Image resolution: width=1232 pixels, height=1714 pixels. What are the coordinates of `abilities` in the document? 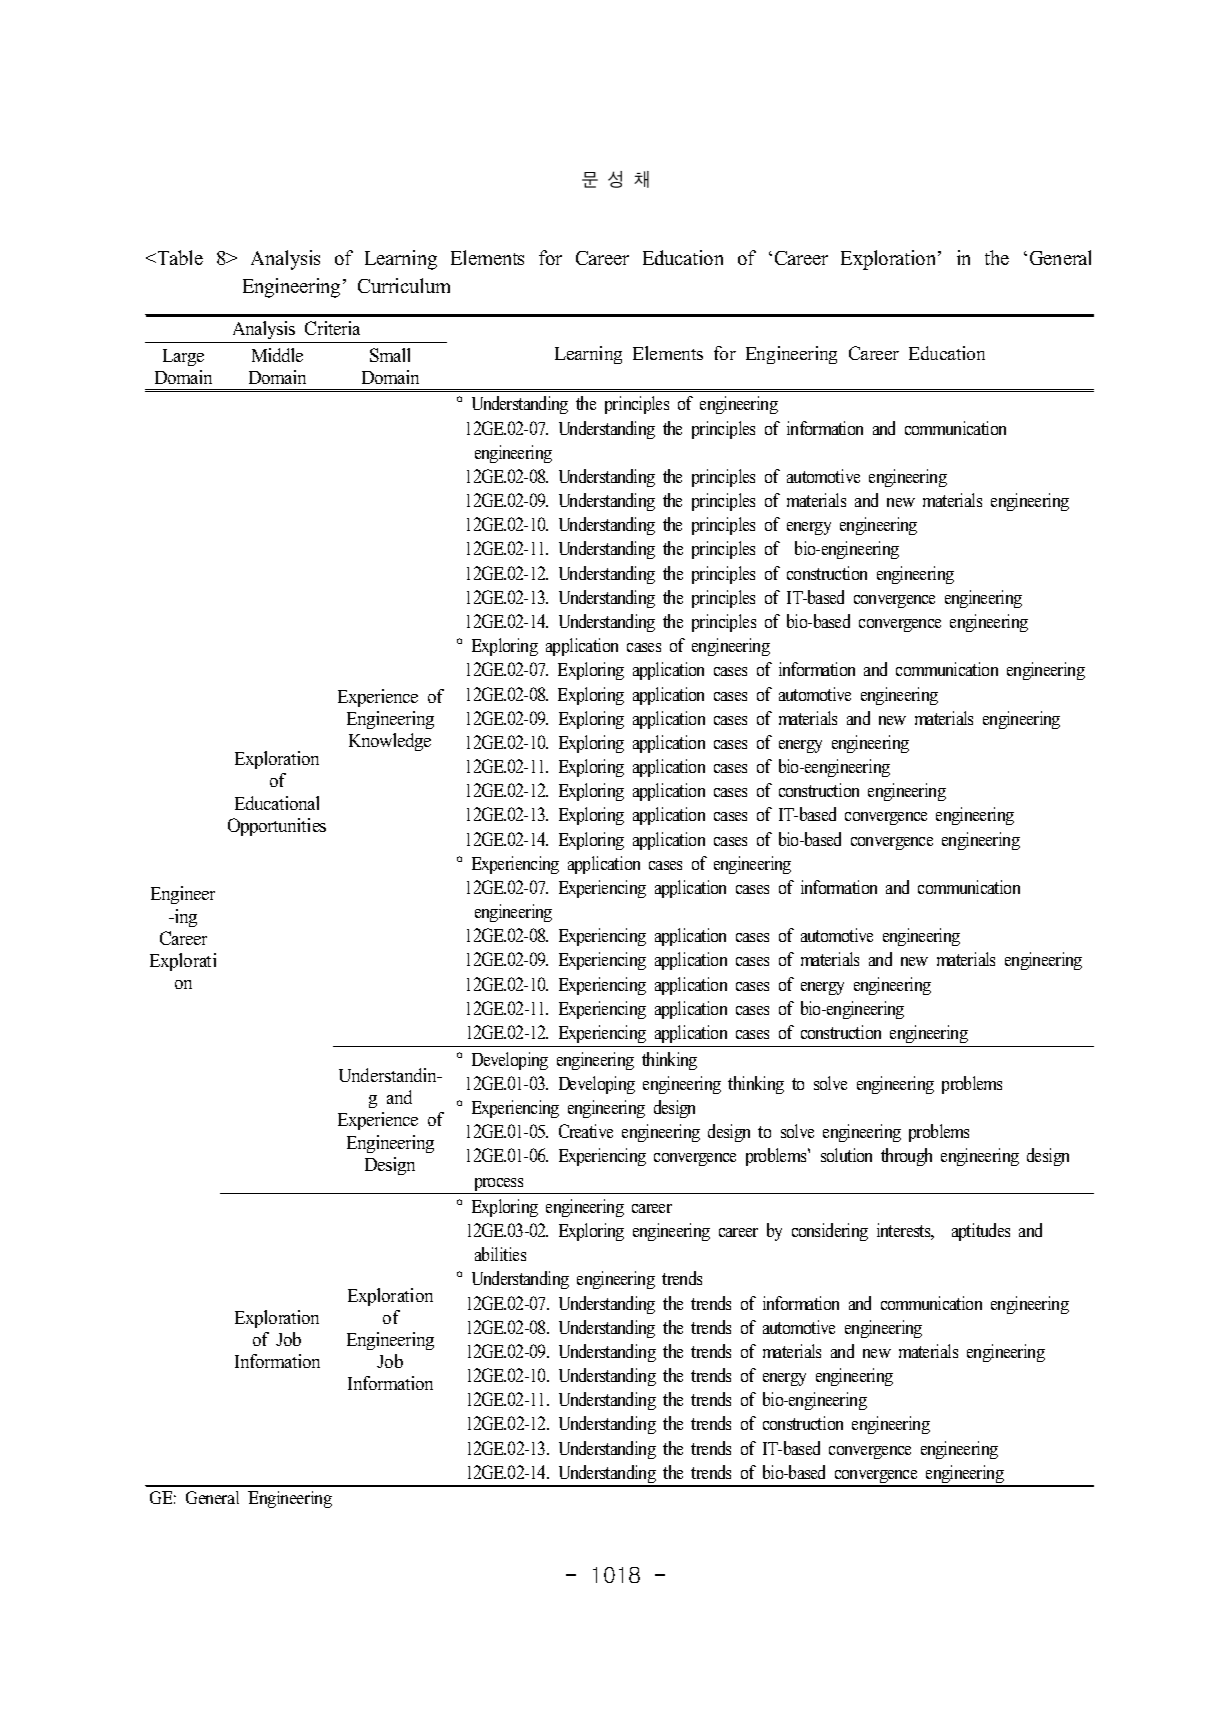 It's located at (500, 1254).
